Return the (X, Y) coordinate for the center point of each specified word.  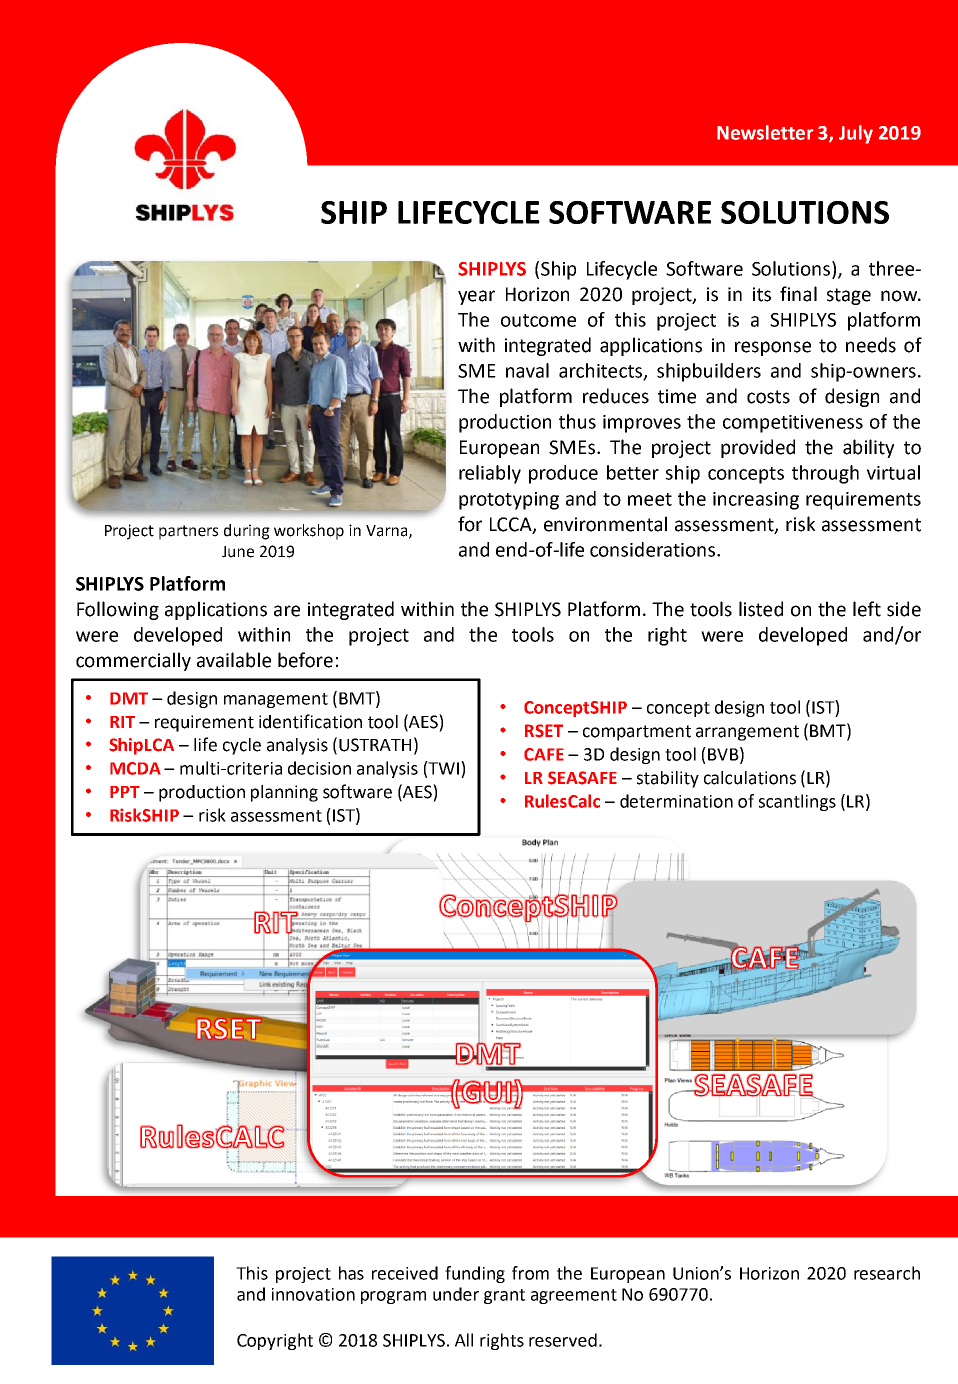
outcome (538, 320)
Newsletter (765, 132)
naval (527, 370)
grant (504, 1296)
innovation (313, 1294)
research (887, 1273)
